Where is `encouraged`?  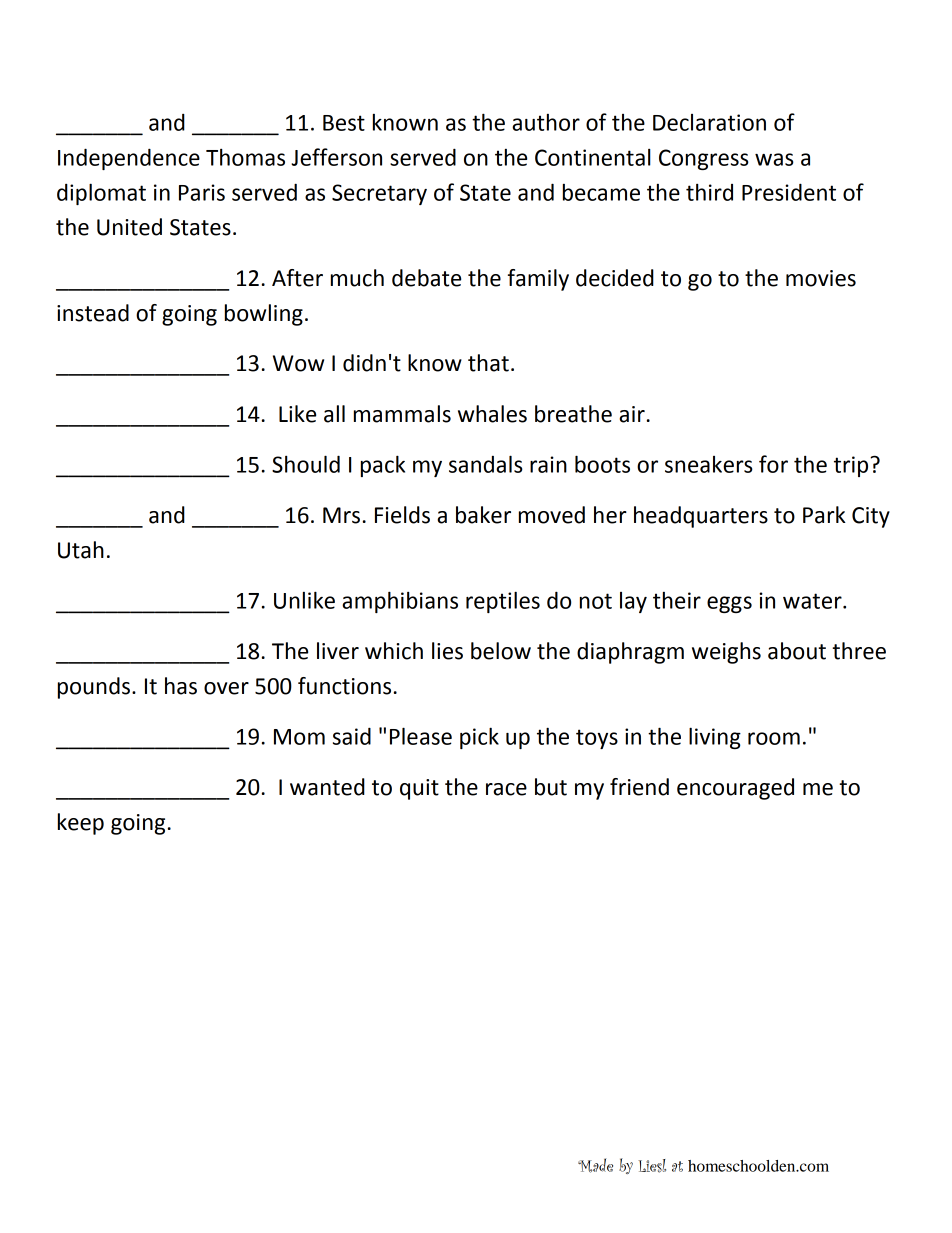 encouraged is located at coordinates (735, 789).
